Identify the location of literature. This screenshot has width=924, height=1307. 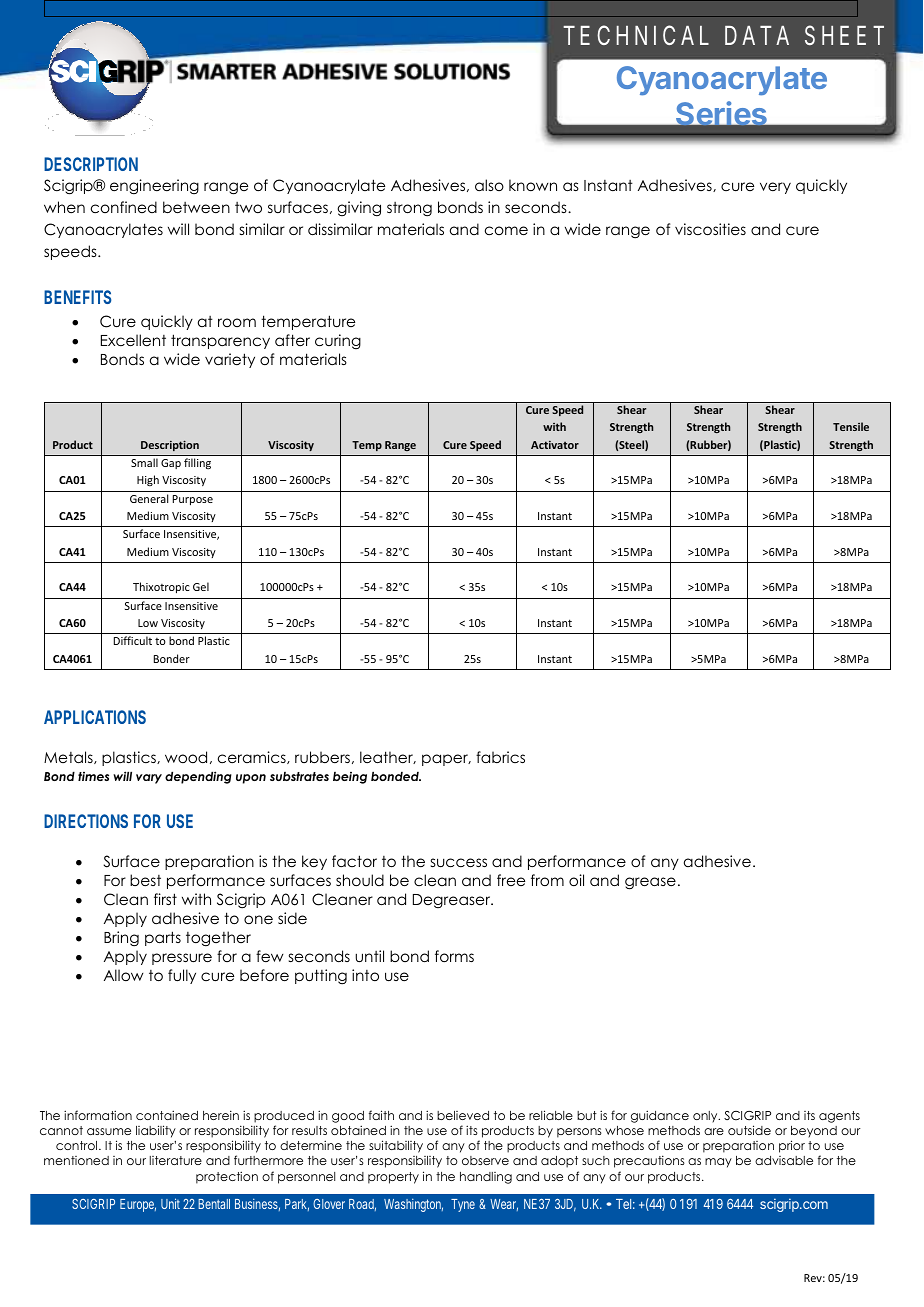
(176, 1160).
